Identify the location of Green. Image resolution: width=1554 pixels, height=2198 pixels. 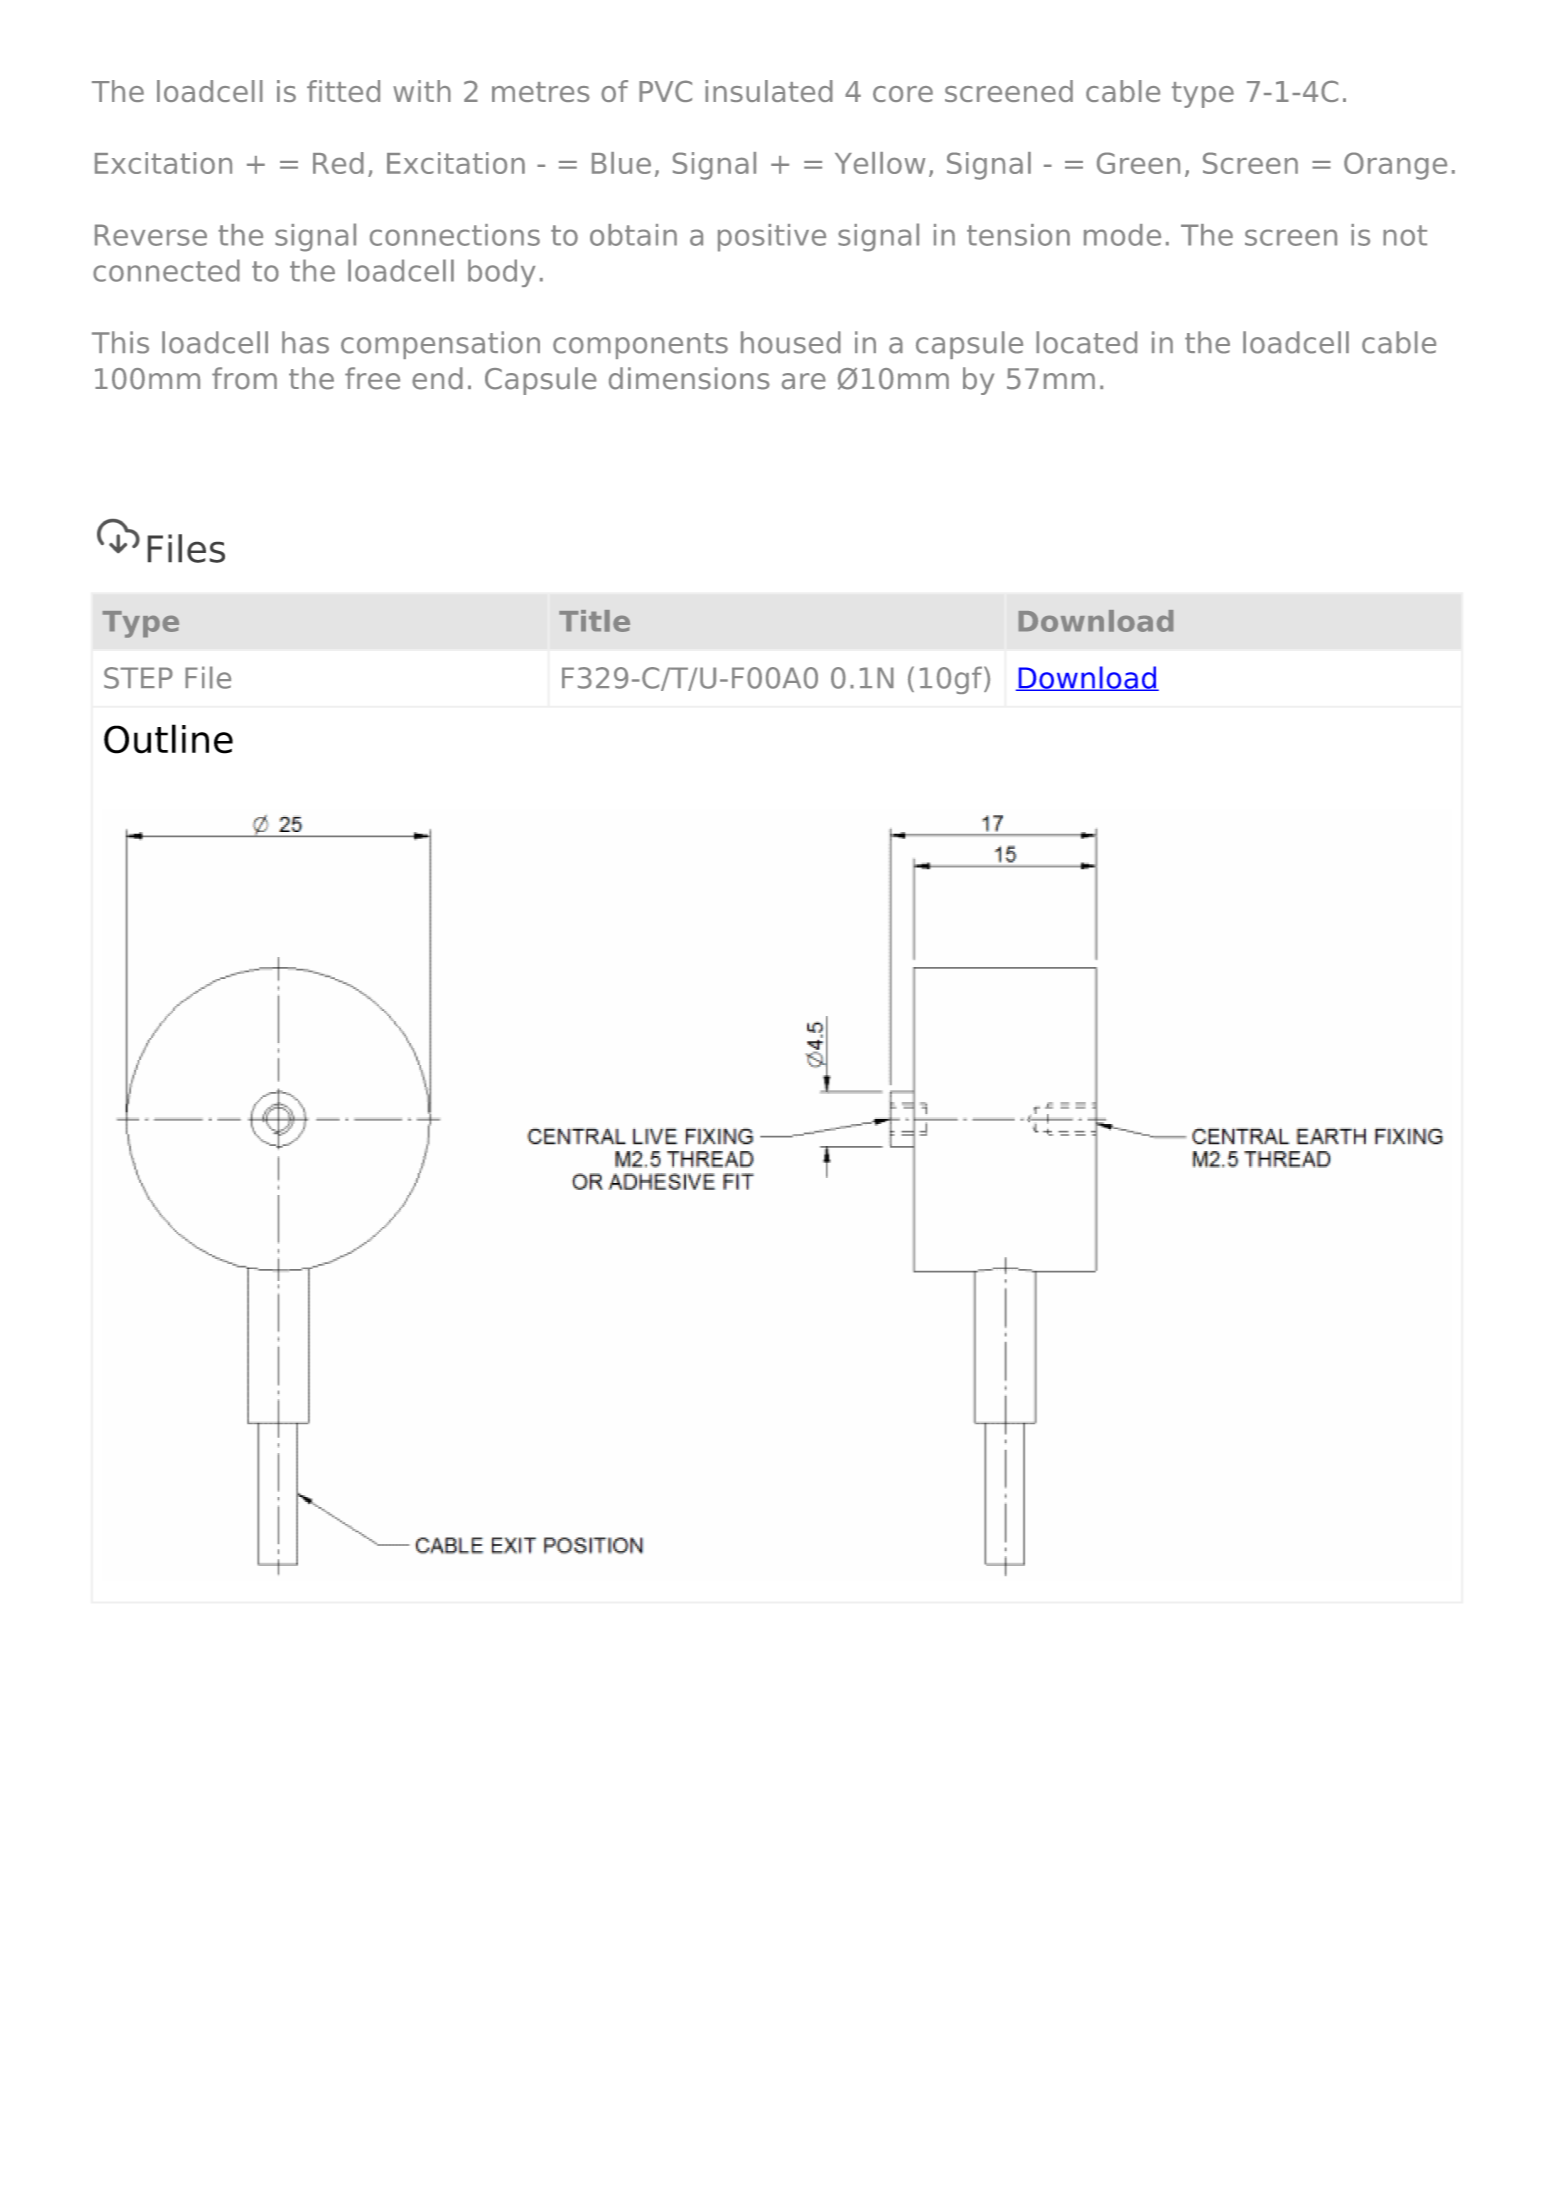
(1138, 163).
